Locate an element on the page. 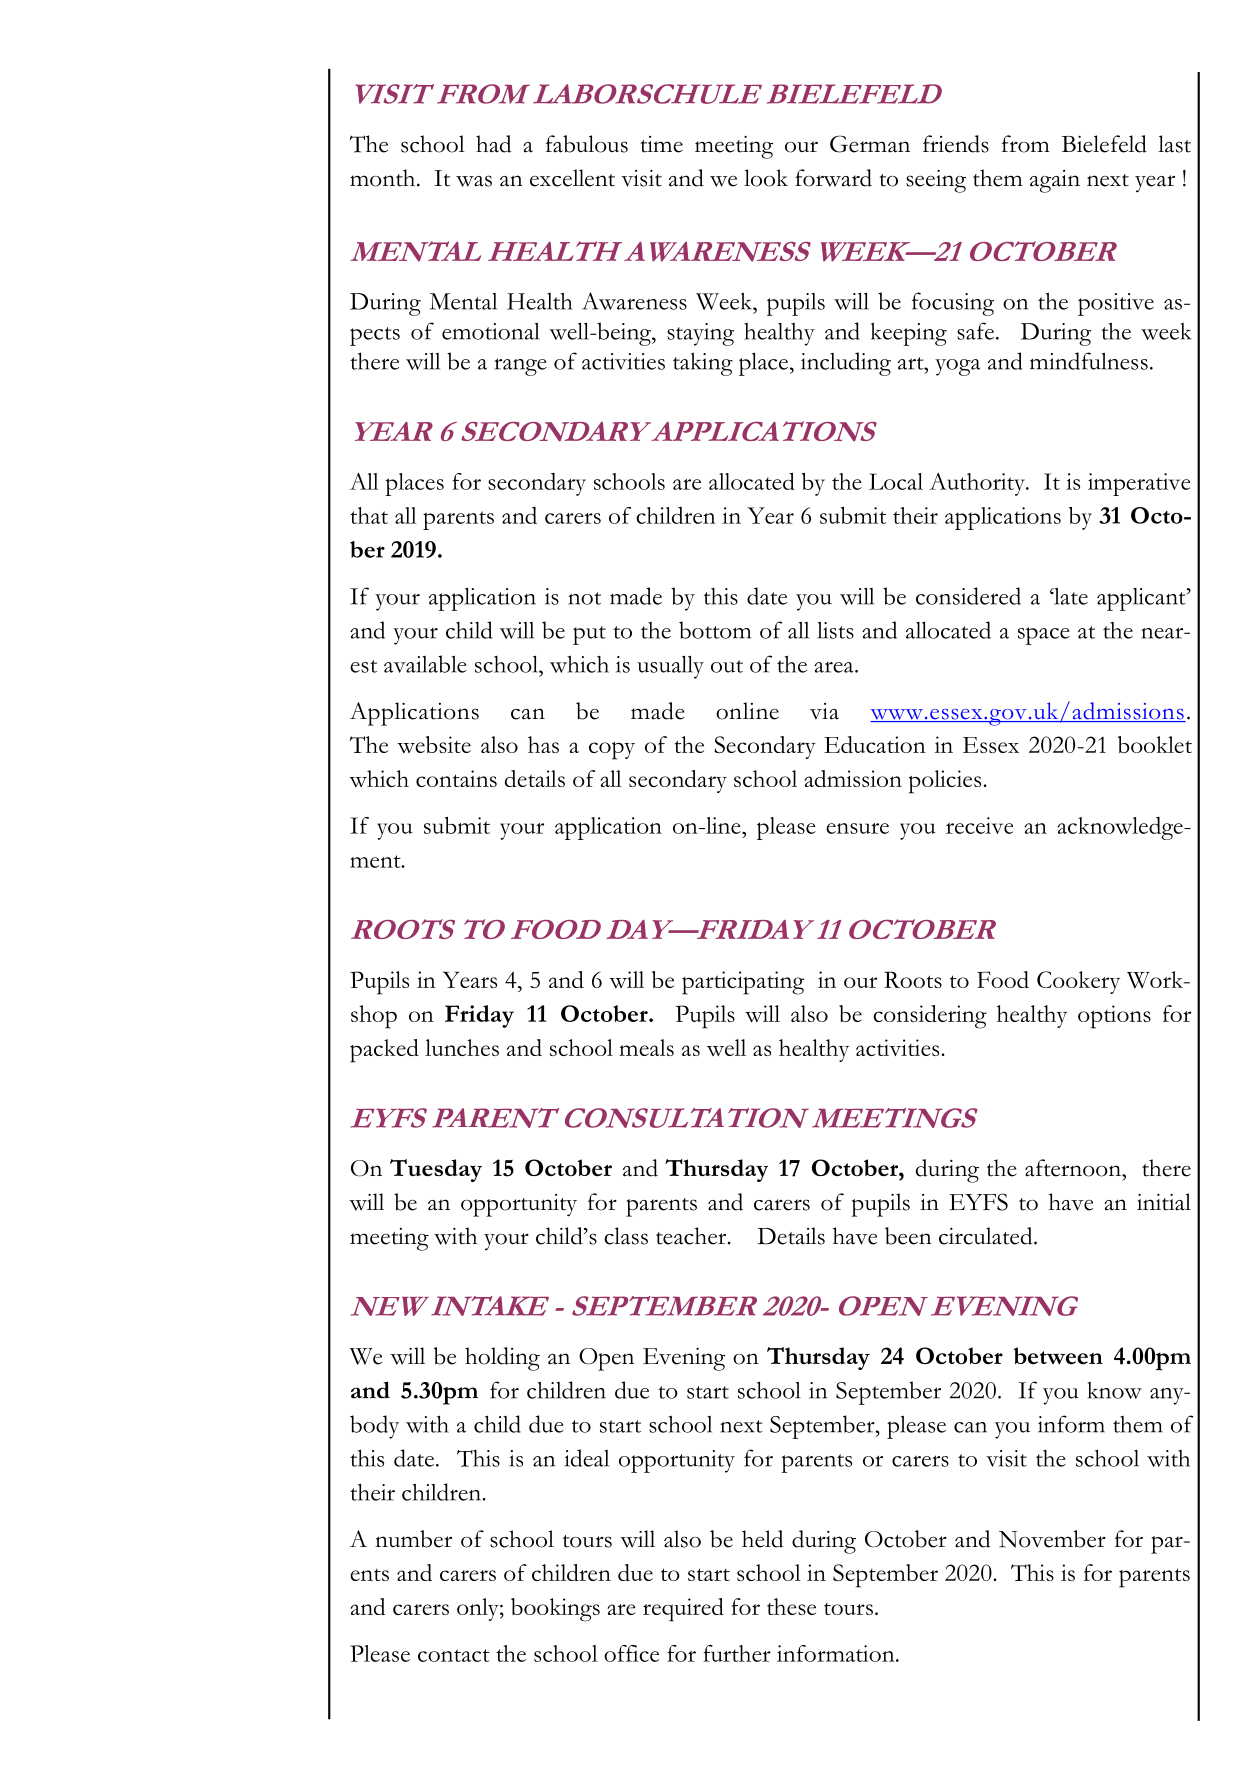  was is located at coordinates (474, 181).
